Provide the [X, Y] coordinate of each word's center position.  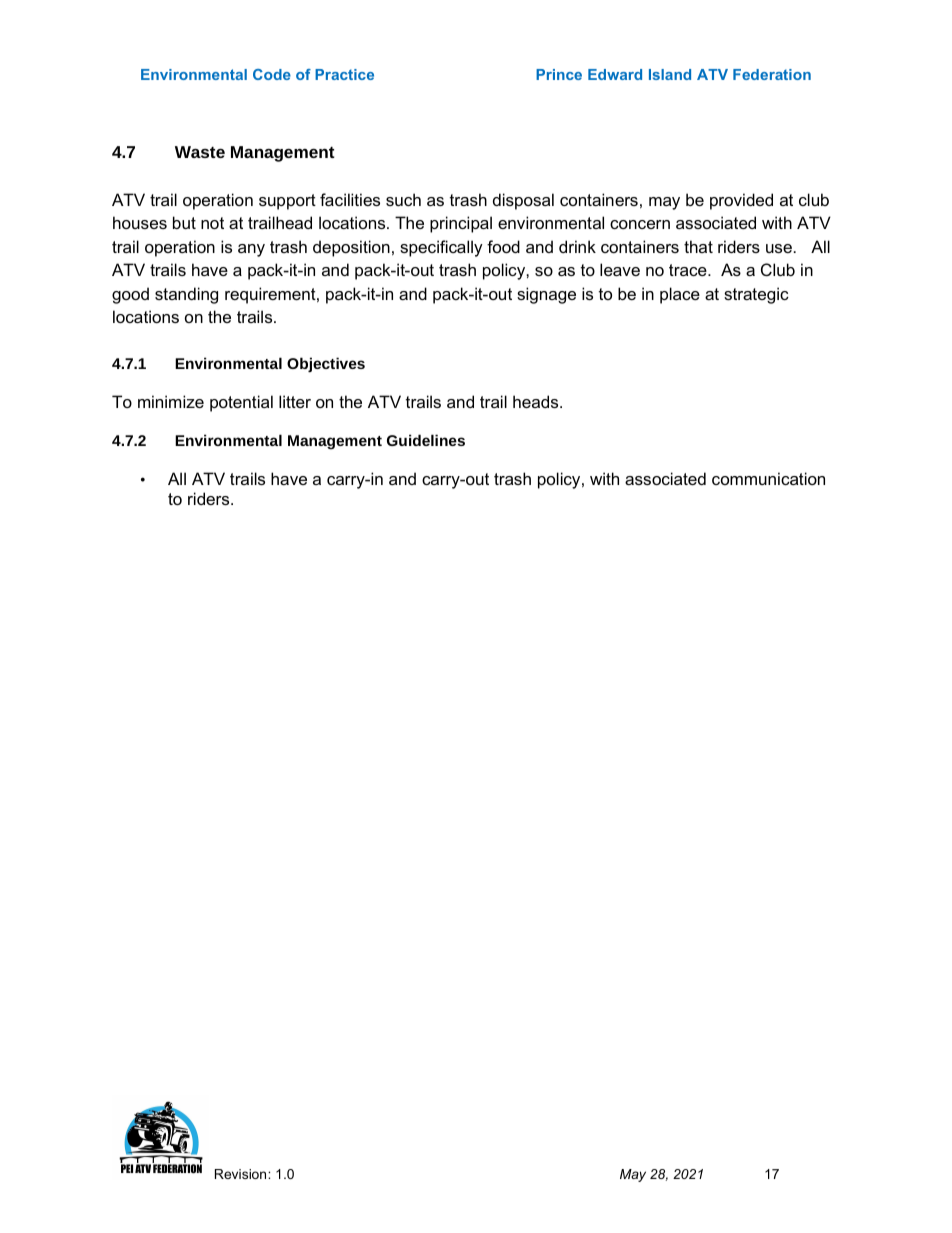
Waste [200, 152]
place [680, 295]
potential [241, 403]
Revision [242, 1174]
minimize [171, 401]
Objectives [326, 364]
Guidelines [426, 440]
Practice [344, 74]
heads [537, 401]
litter [295, 401]
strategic [756, 295]
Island [670, 74]
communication [768, 478]
